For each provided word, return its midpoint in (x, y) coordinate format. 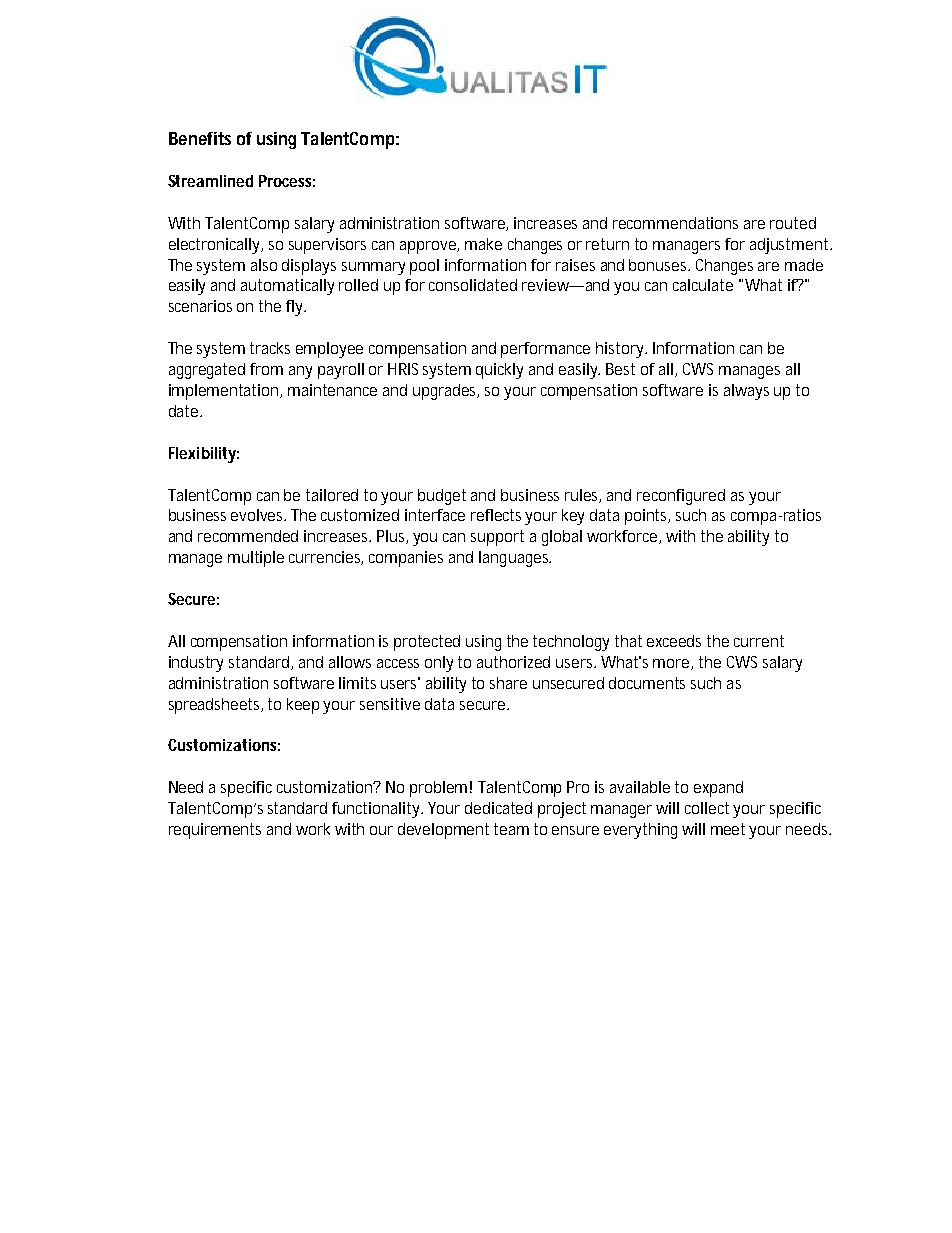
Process (287, 181)
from (266, 369)
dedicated (498, 808)
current (759, 641)
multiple (256, 559)
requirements (215, 831)
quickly (499, 371)
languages (515, 559)
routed (793, 223)
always (746, 392)
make (483, 244)
